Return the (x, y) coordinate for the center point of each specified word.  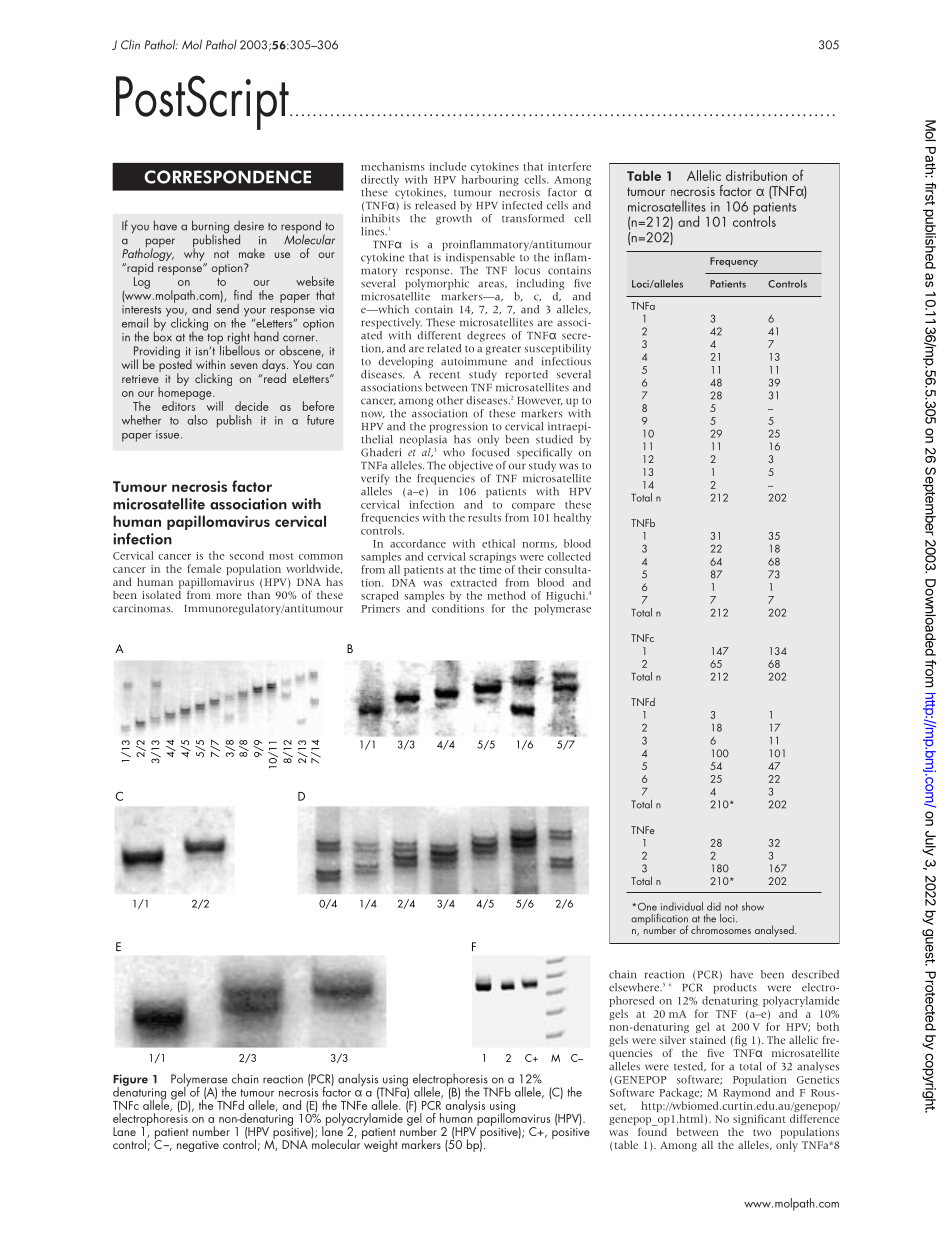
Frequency (734, 262)
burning (210, 228)
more (229, 596)
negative (198, 1146)
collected (569, 556)
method (506, 595)
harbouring (490, 180)
